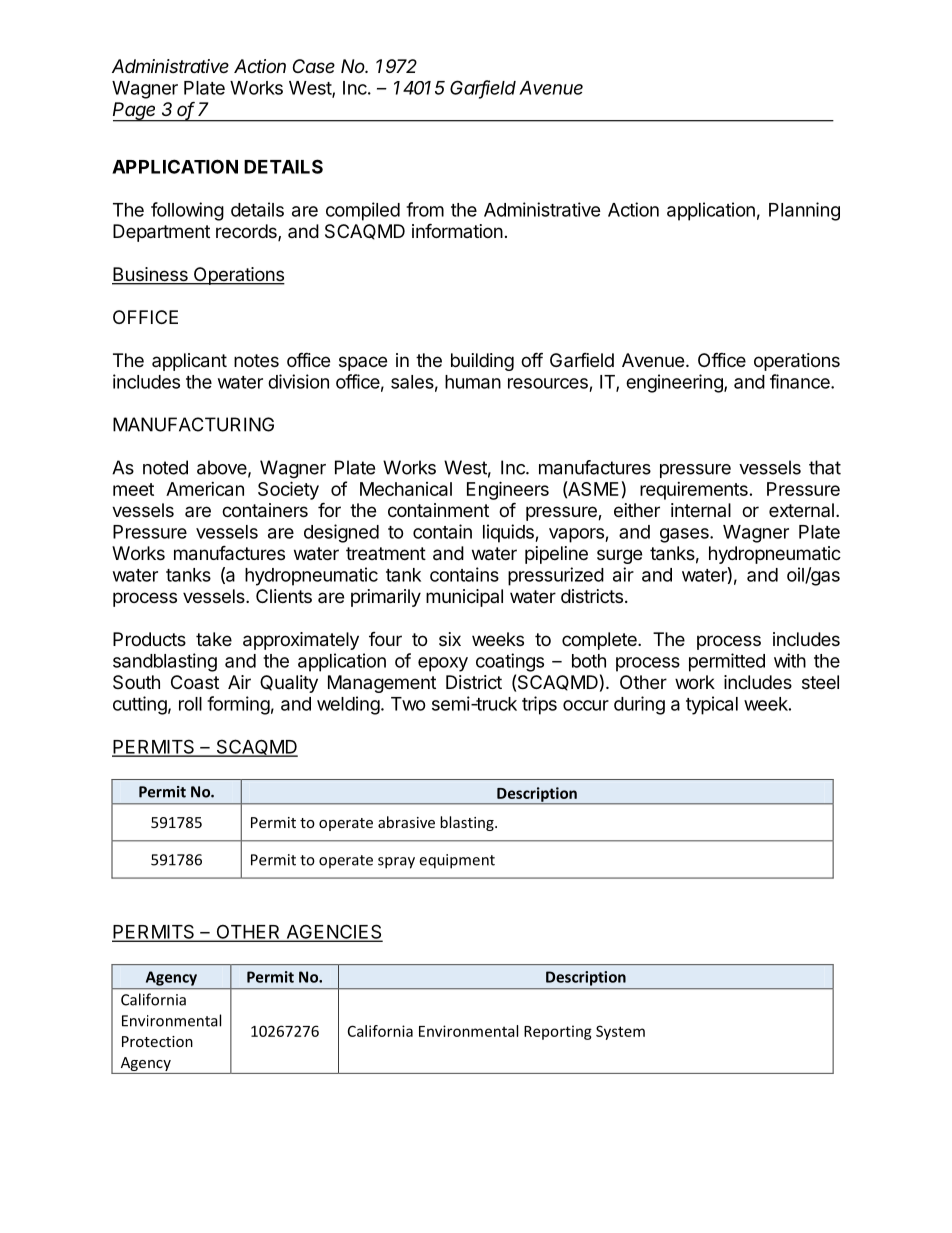 This image has height=1233, width=952. Describe the element at coordinates (482, 362) in the image. I see `building` at that location.
